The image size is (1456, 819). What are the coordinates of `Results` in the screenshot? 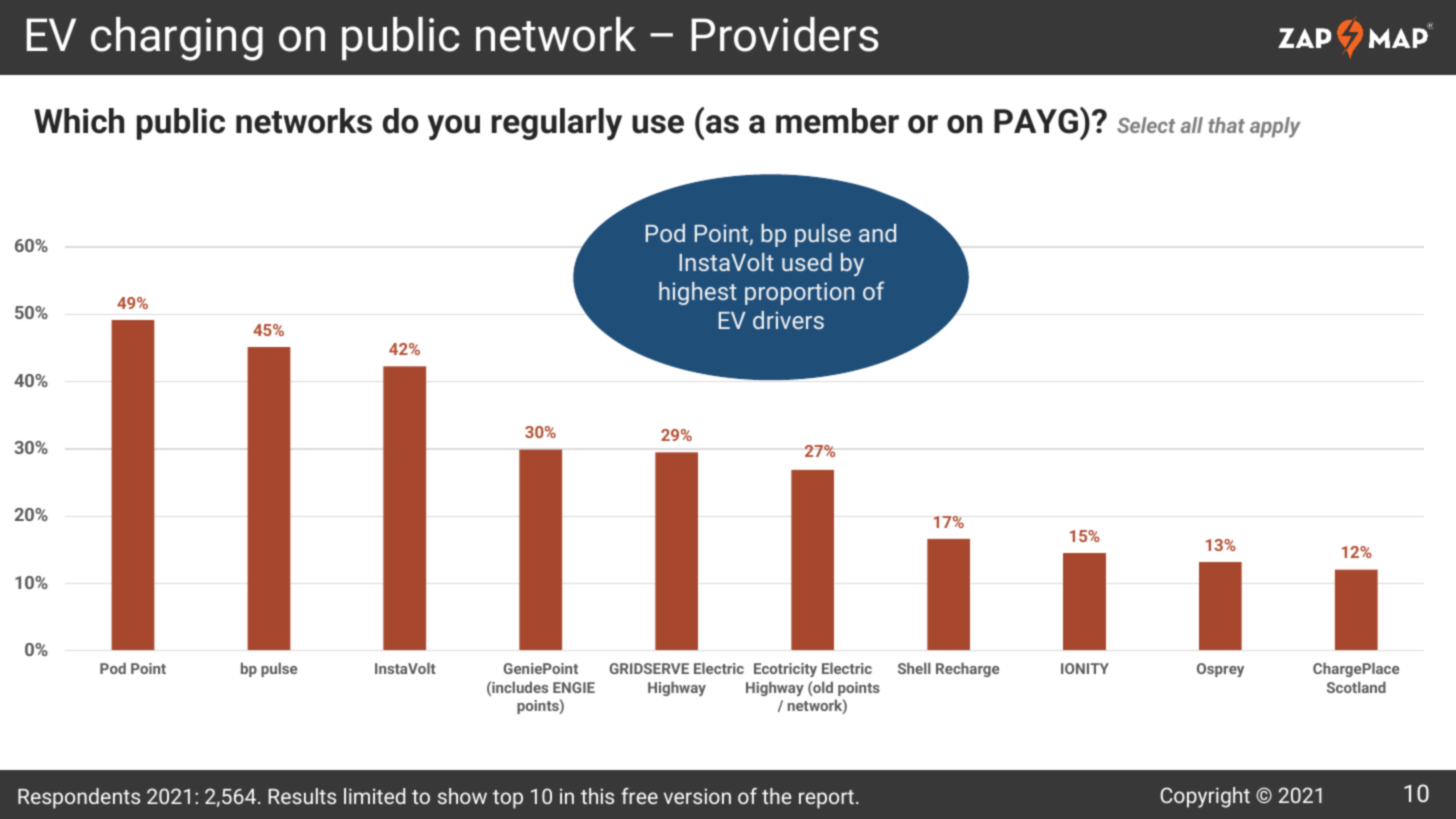 It's located at (302, 796).
